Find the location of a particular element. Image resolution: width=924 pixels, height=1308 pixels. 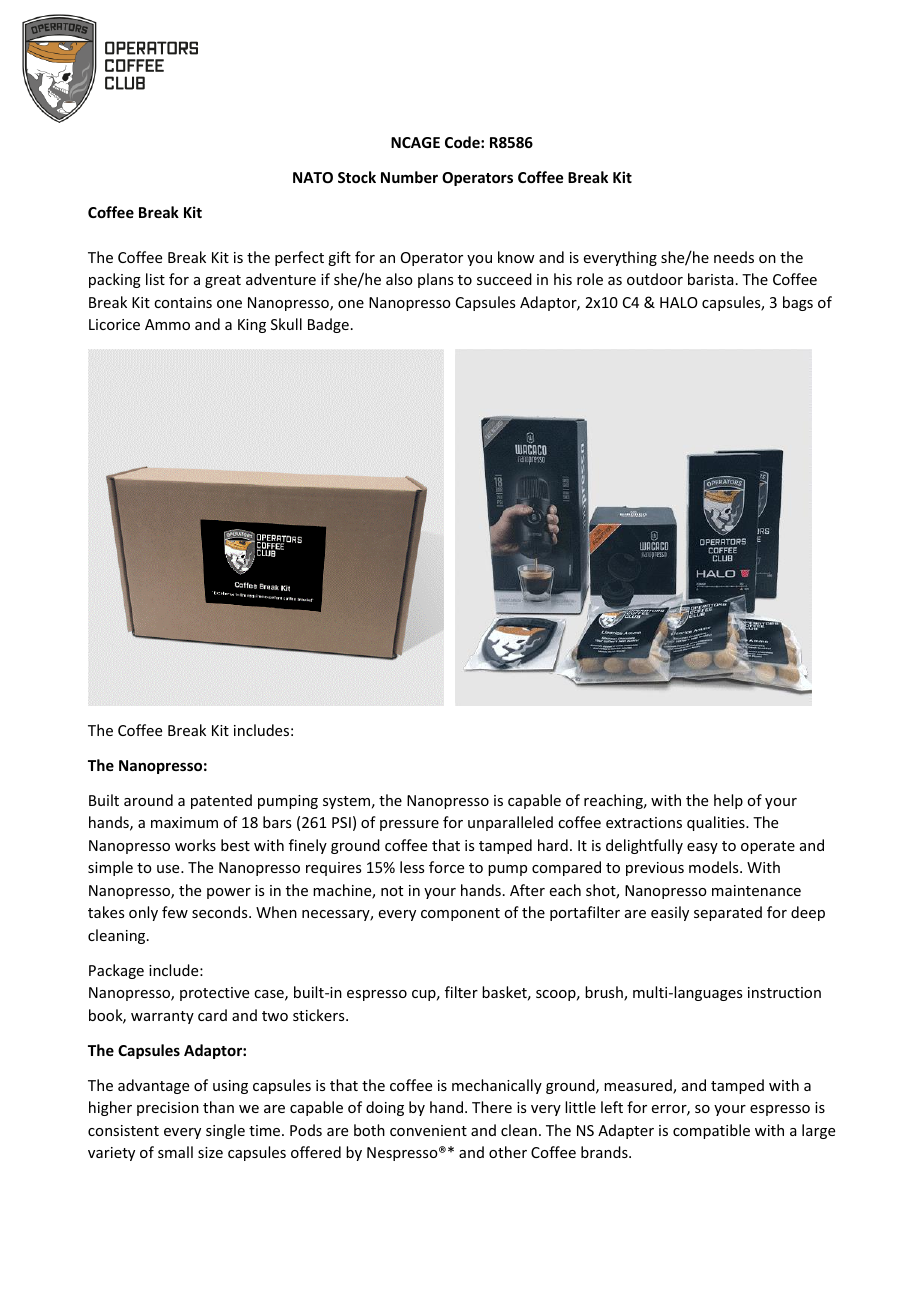

list is located at coordinates (155, 279).
